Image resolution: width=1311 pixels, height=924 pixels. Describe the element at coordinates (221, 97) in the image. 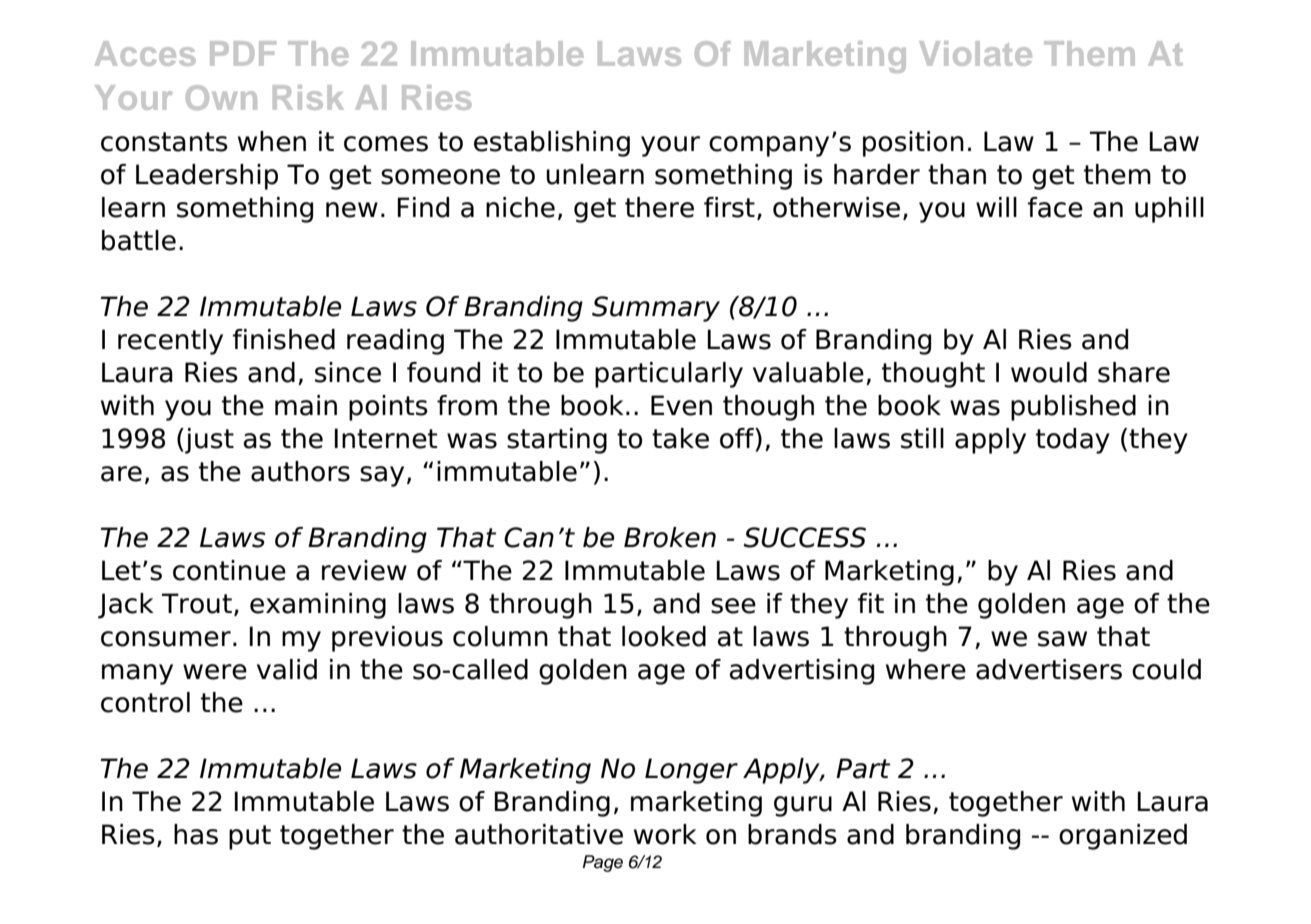

I see `Own` at that location.
